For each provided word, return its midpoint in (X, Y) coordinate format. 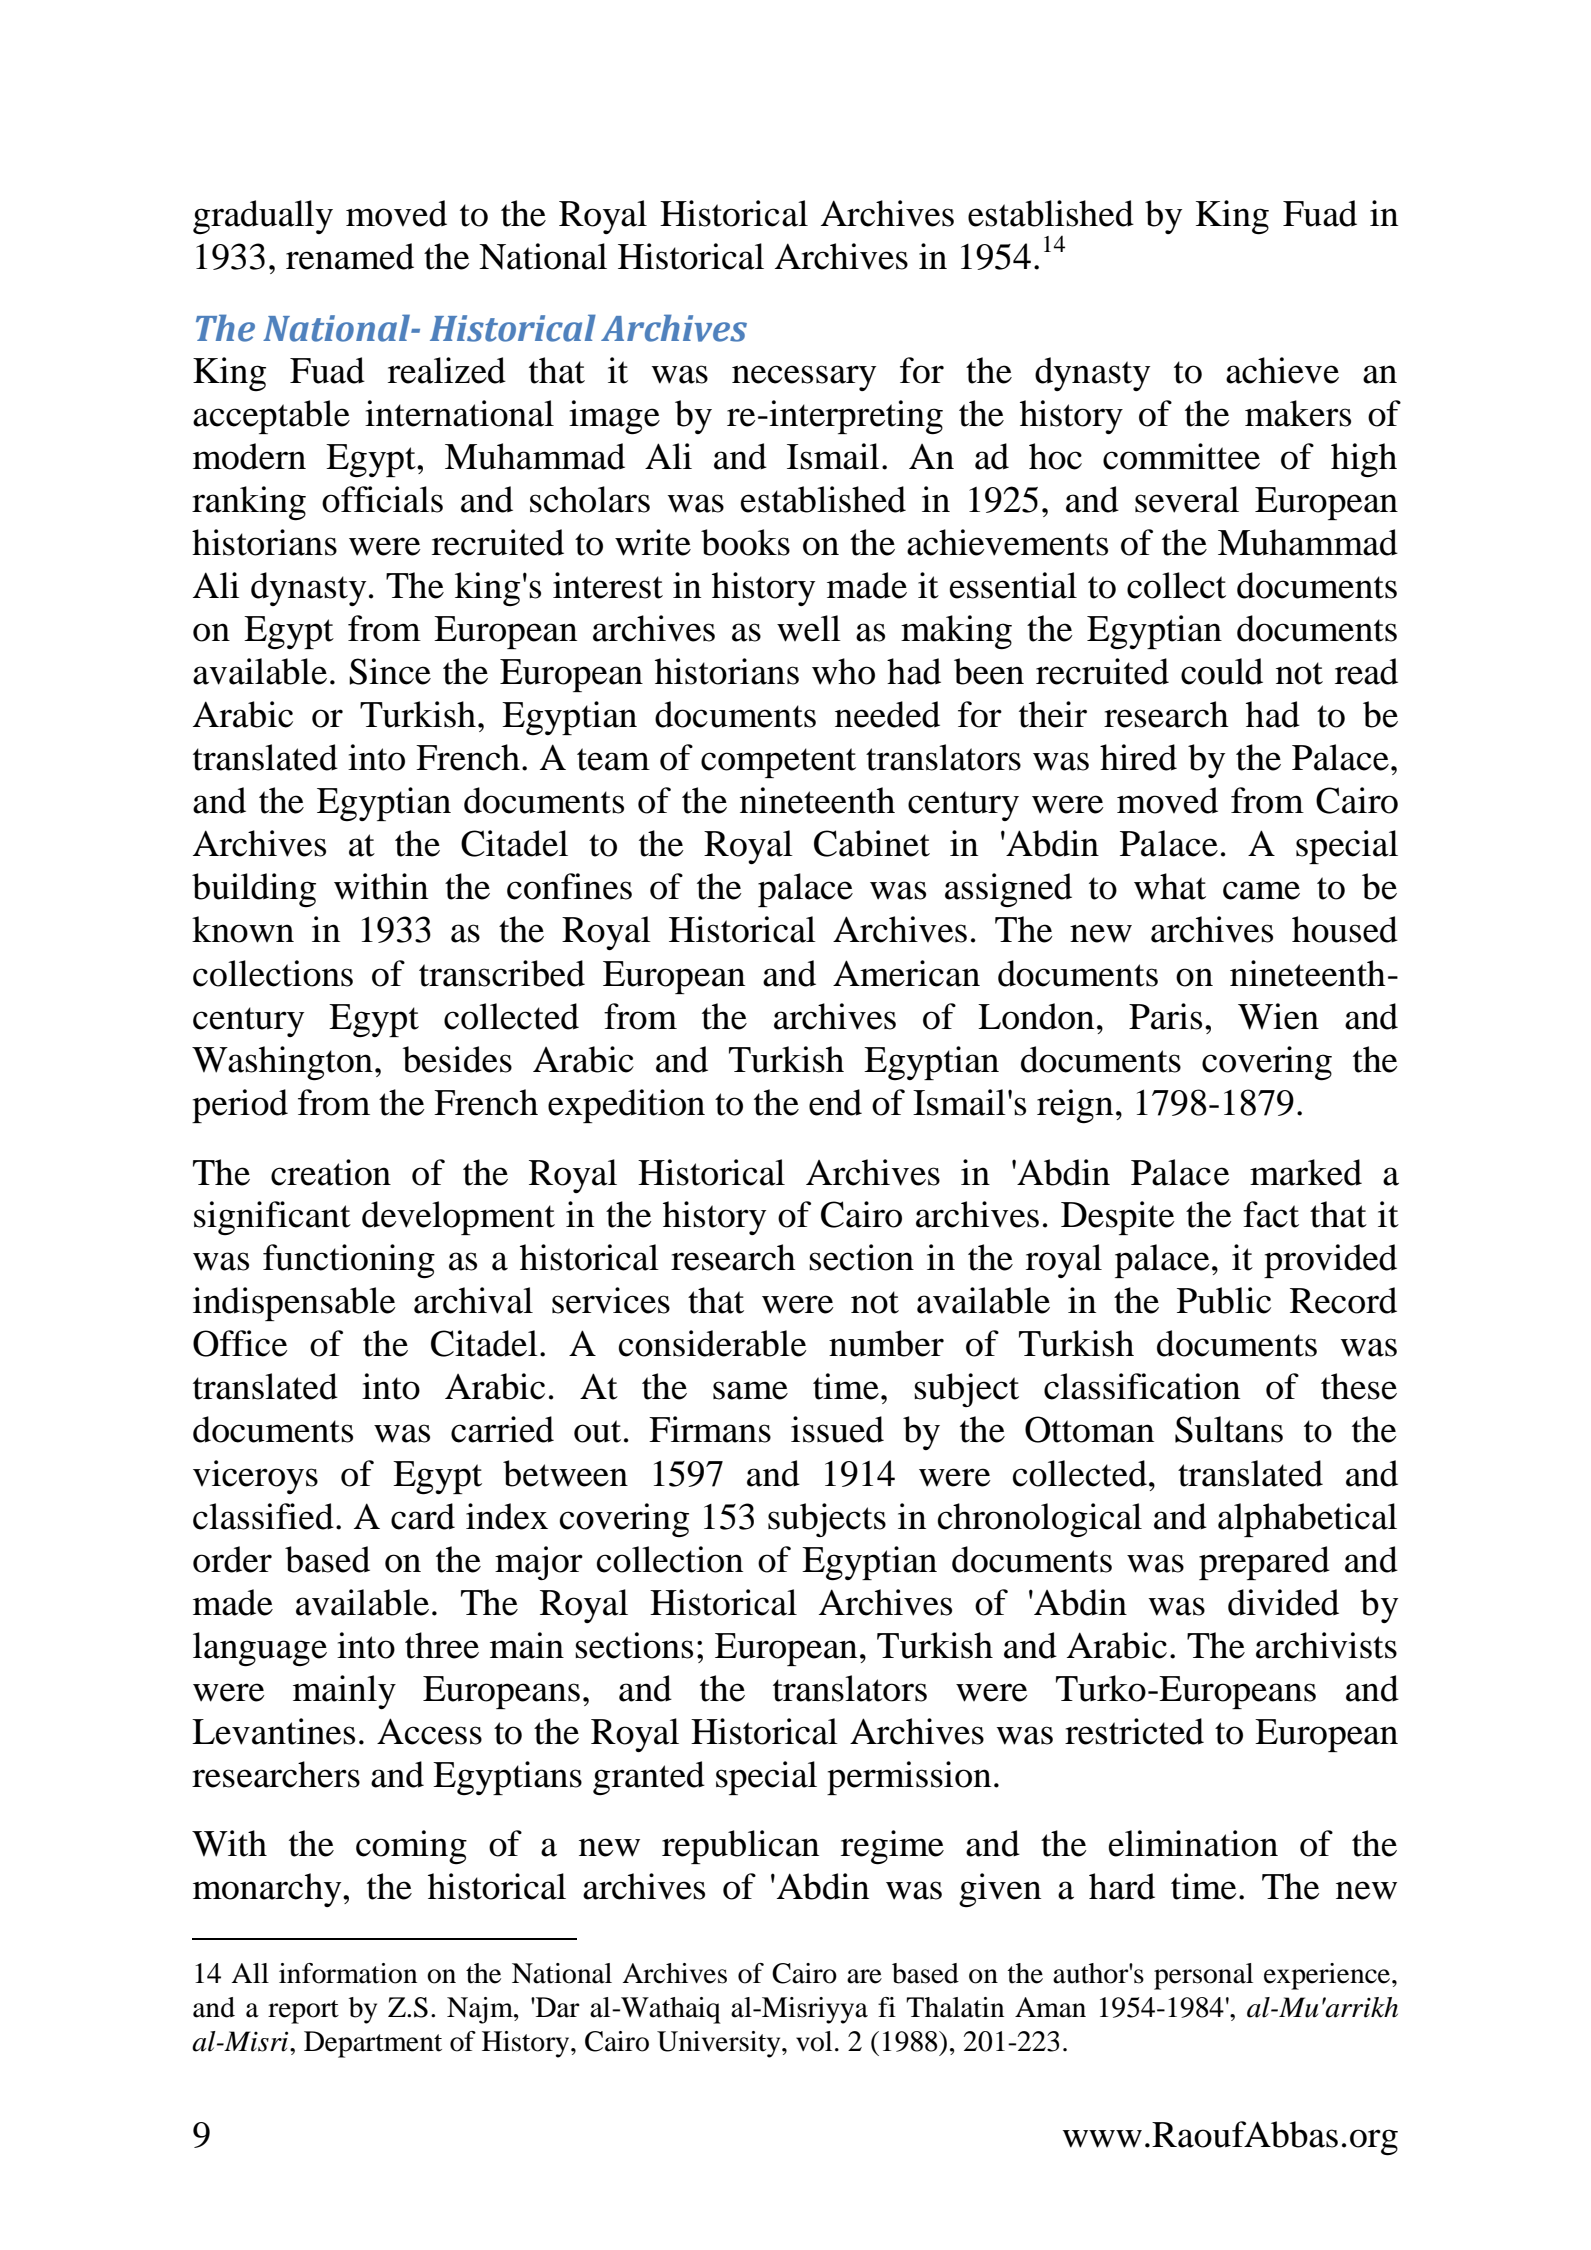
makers (1298, 413)
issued (837, 1429)
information (348, 1973)
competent (778, 763)
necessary (804, 378)
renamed (350, 256)
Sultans (1229, 1429)
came (1261, 890)
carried (502, 1429)
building (254, 890)
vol (814, 2041)
